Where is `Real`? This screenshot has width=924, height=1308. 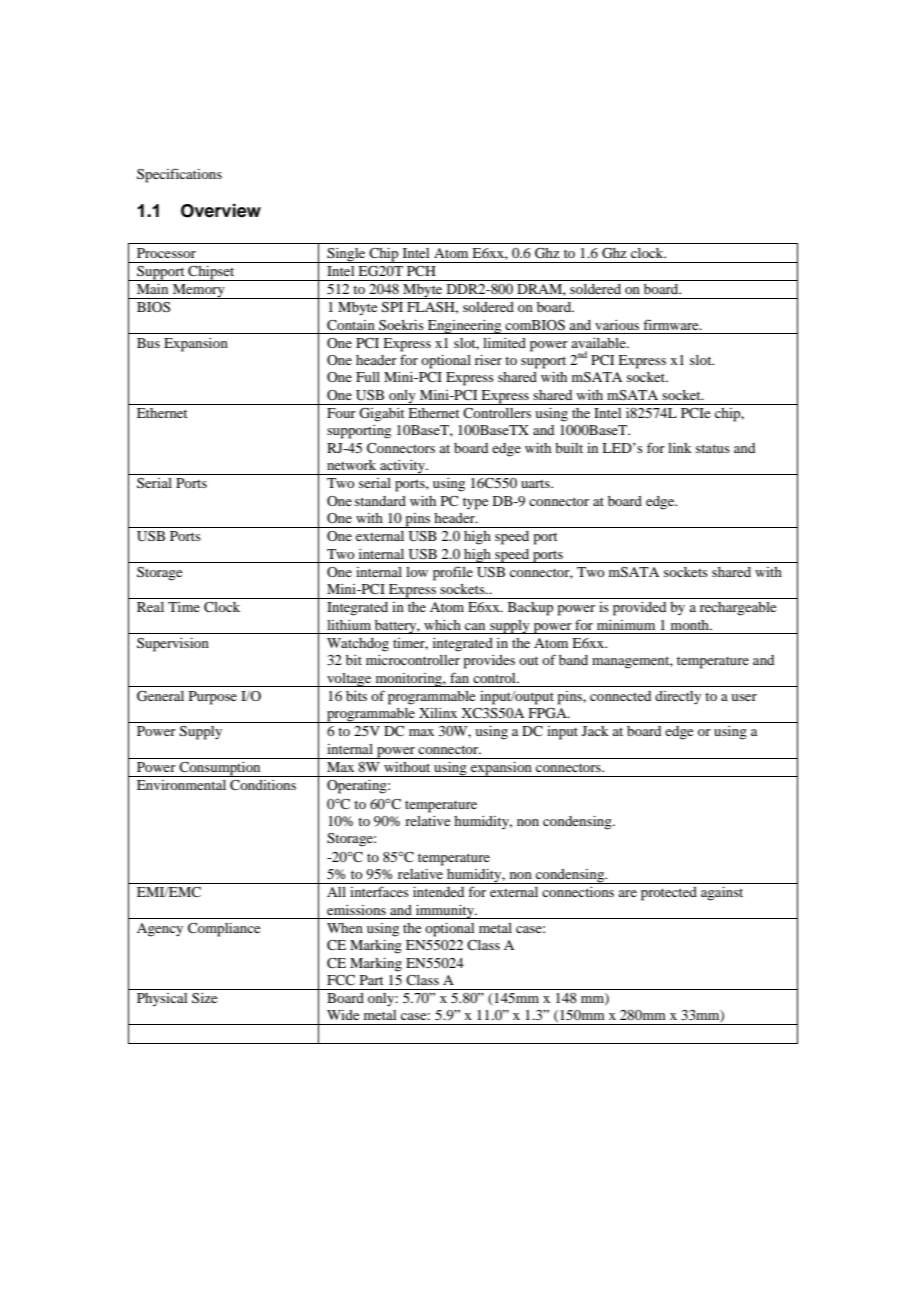
Real is located at coordinates (150, 607).
